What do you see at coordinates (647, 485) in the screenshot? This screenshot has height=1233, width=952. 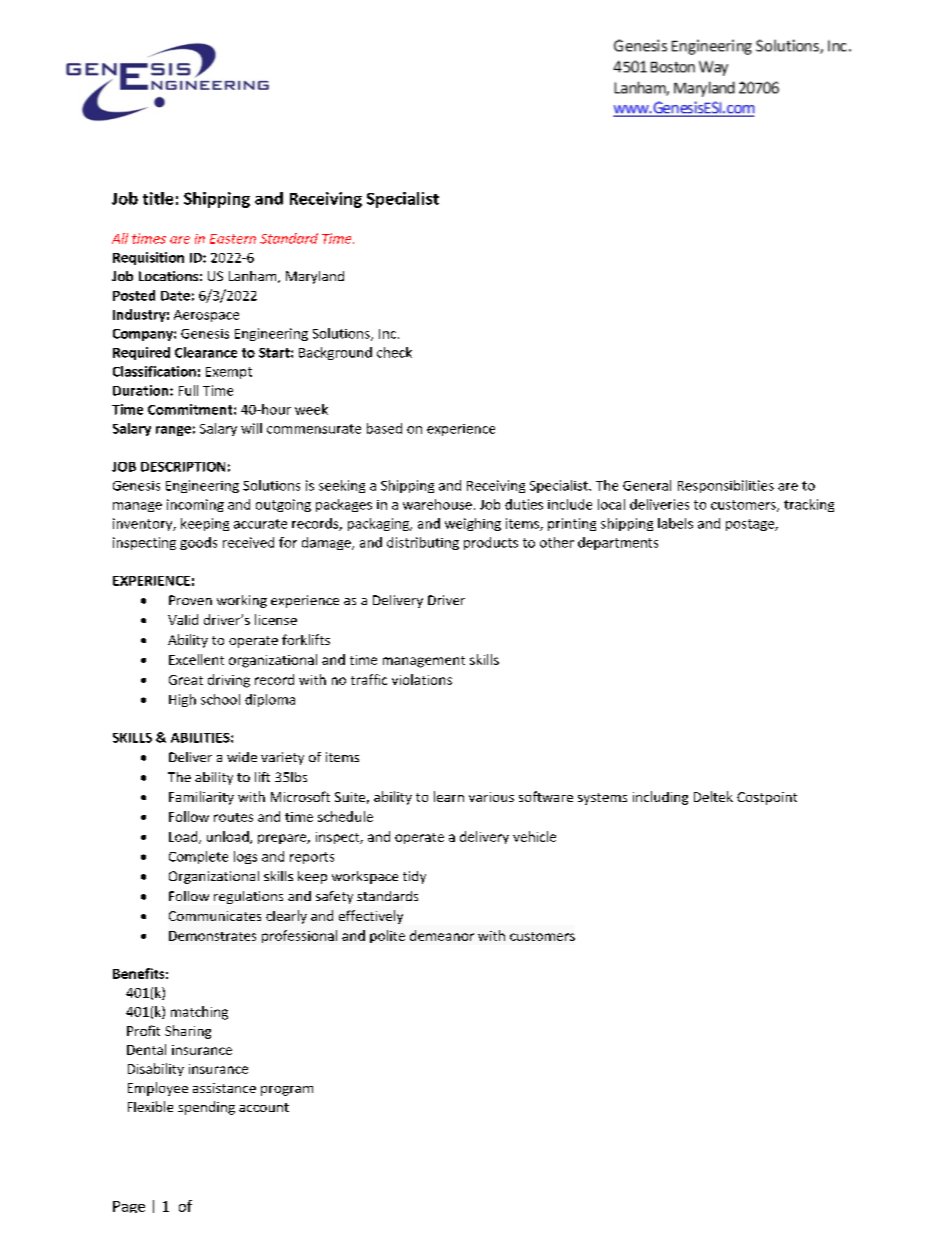 I see `General` at bounding box center [647, 485].
